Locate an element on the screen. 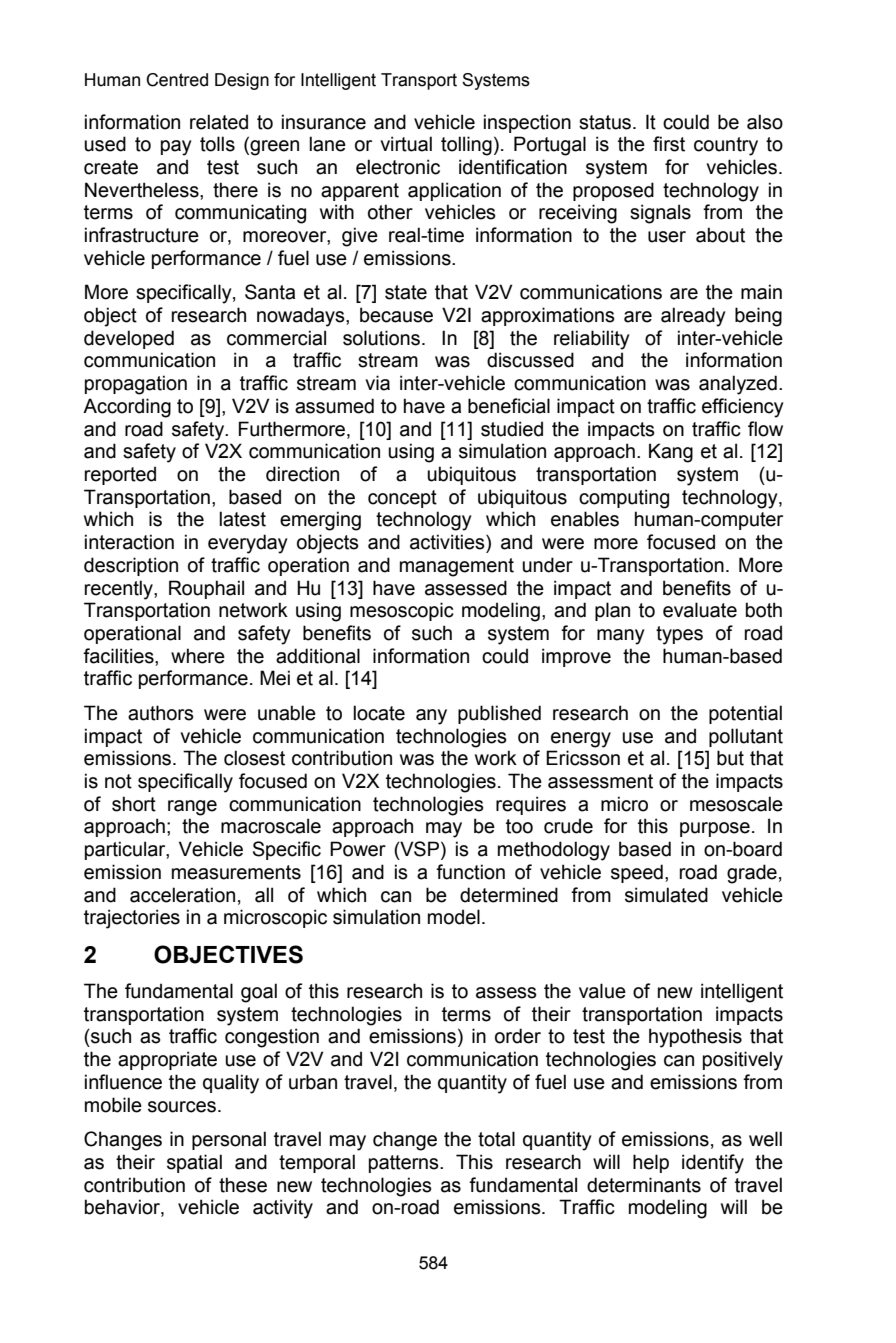 This screenshot has height=1343, width=896. identify is located at coordinates (713, 1164).
